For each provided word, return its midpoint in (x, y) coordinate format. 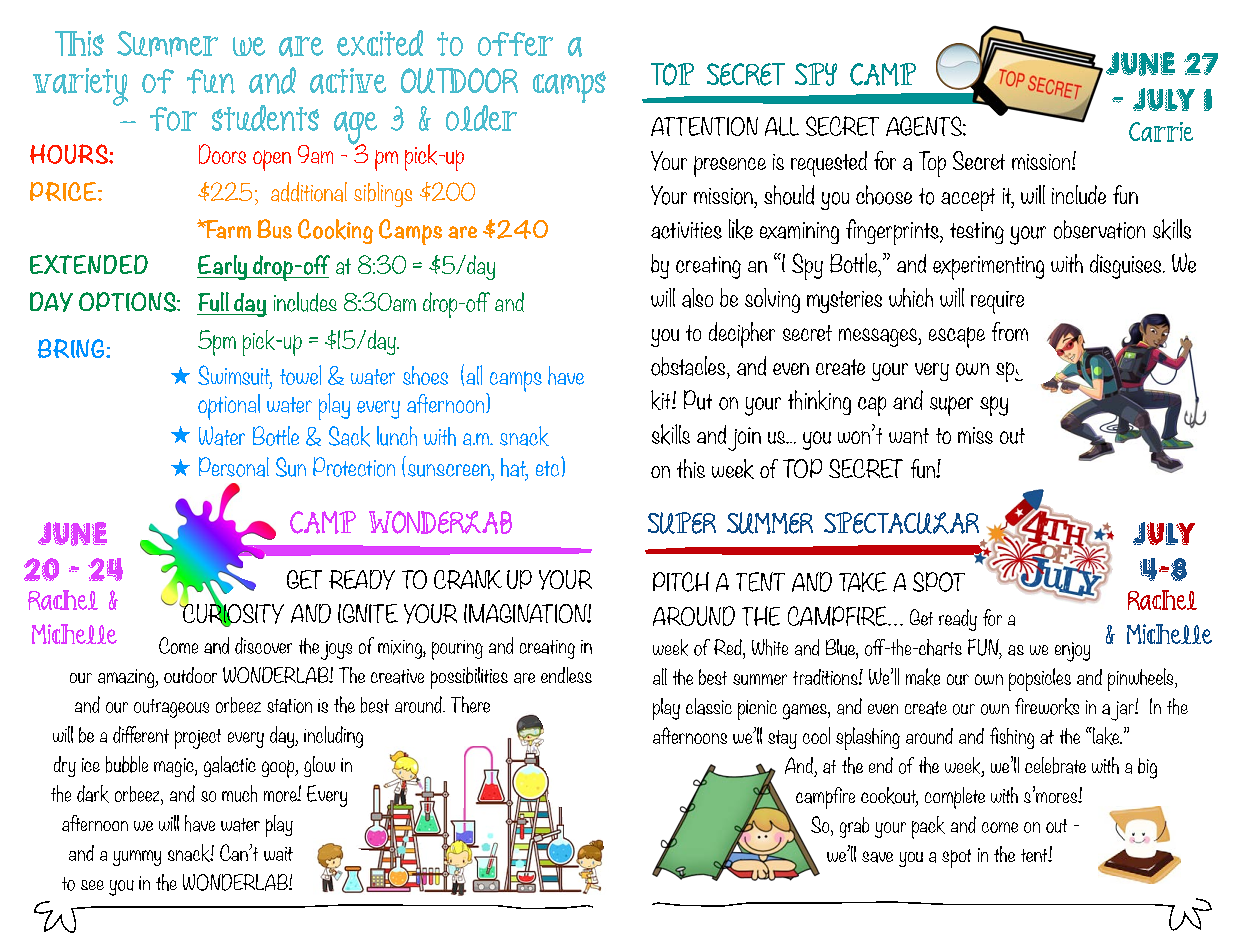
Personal (234, 467)
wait (278, 854)
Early (223, 267)
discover (263, 645)
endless (566, 675)
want (909, 436)
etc (547, 469)
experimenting (988, 268)
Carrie (1161, 132)
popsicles (1040, 679)
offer (515, 44)
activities (686, 230)
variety (80, 87)
